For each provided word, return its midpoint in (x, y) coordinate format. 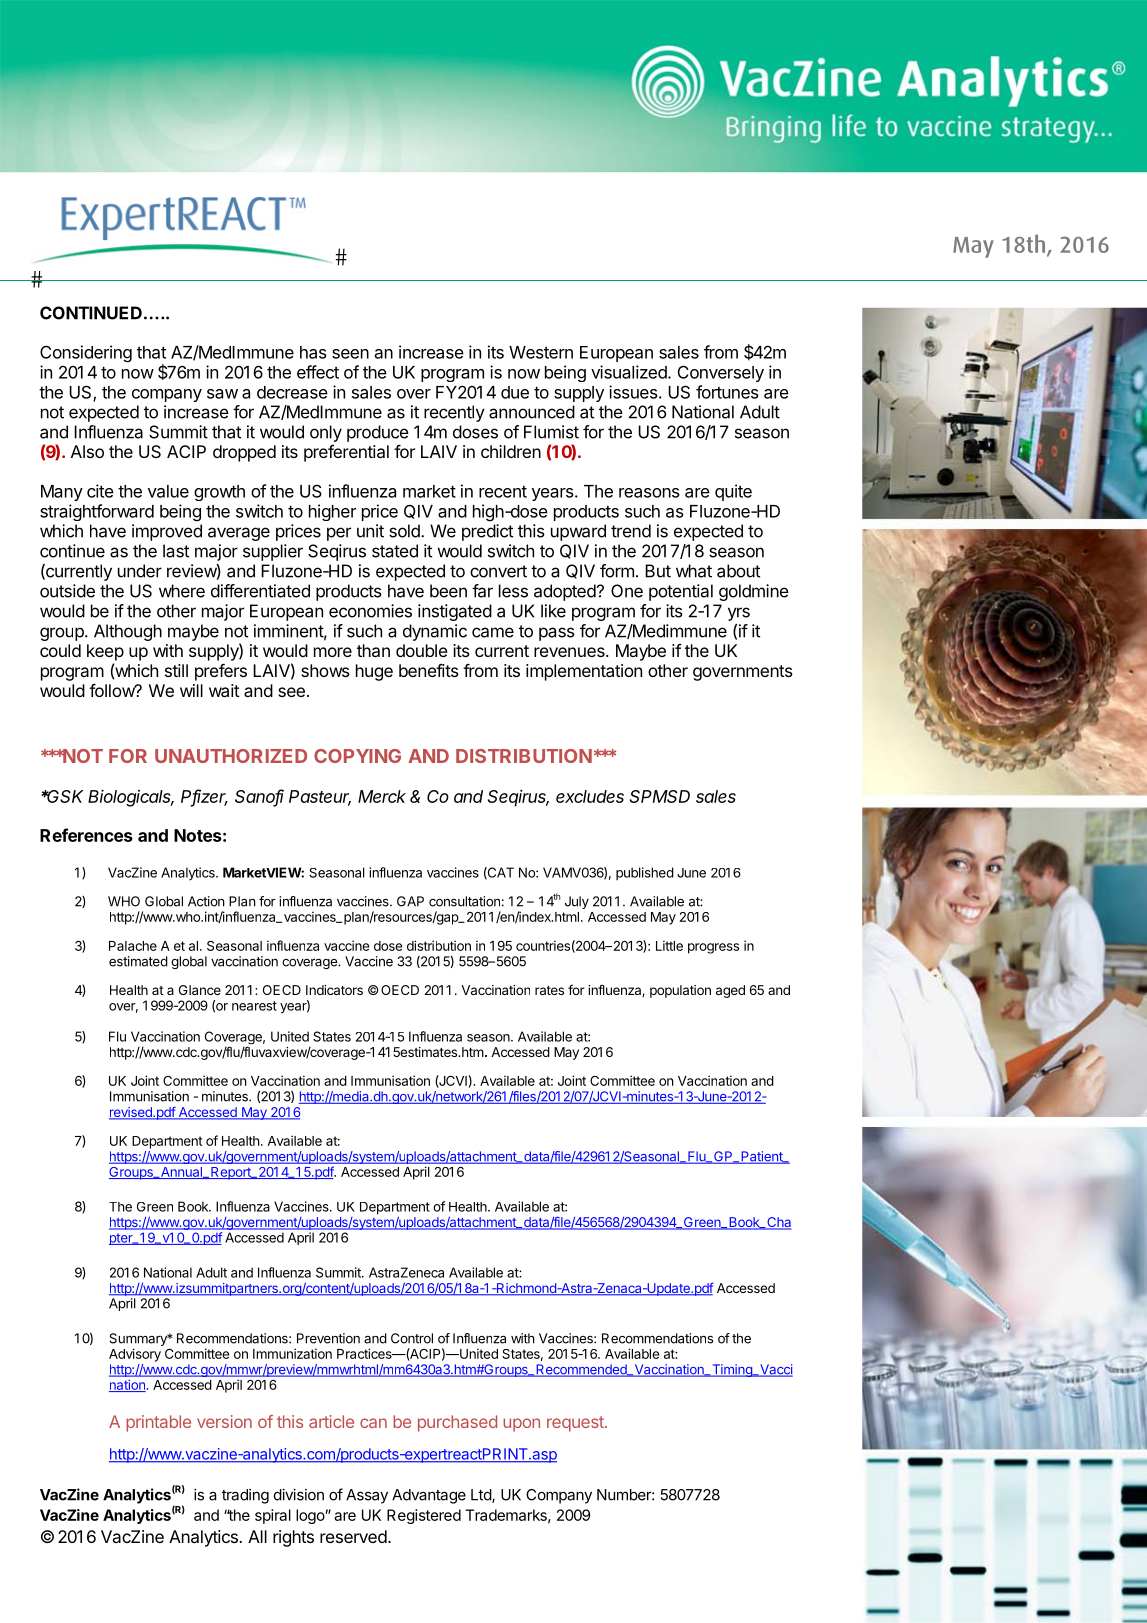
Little (669, 945)
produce (378, 433)
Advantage (429, 1496)
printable (158, 1423)
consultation (464, 901)
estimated (138, 961)
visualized (630, 372)
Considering (86, 354)
